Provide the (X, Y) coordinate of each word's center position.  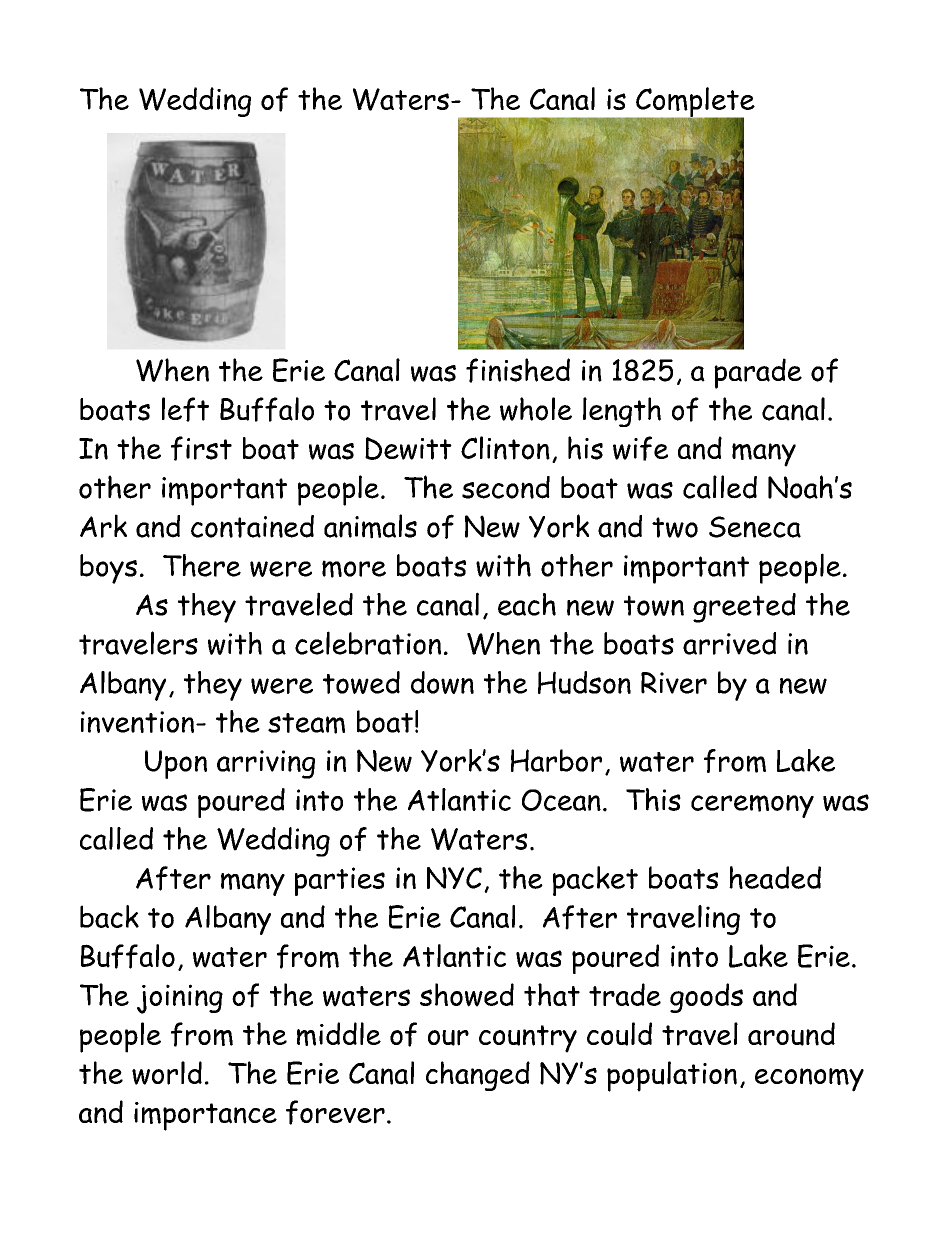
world (167, 1073)
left (185, 409)
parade (758, 373)
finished (518, 370)
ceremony (752, 806)
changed (478, 1076)
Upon (176, 764)
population (672, 1076)
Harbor (556, 760)
